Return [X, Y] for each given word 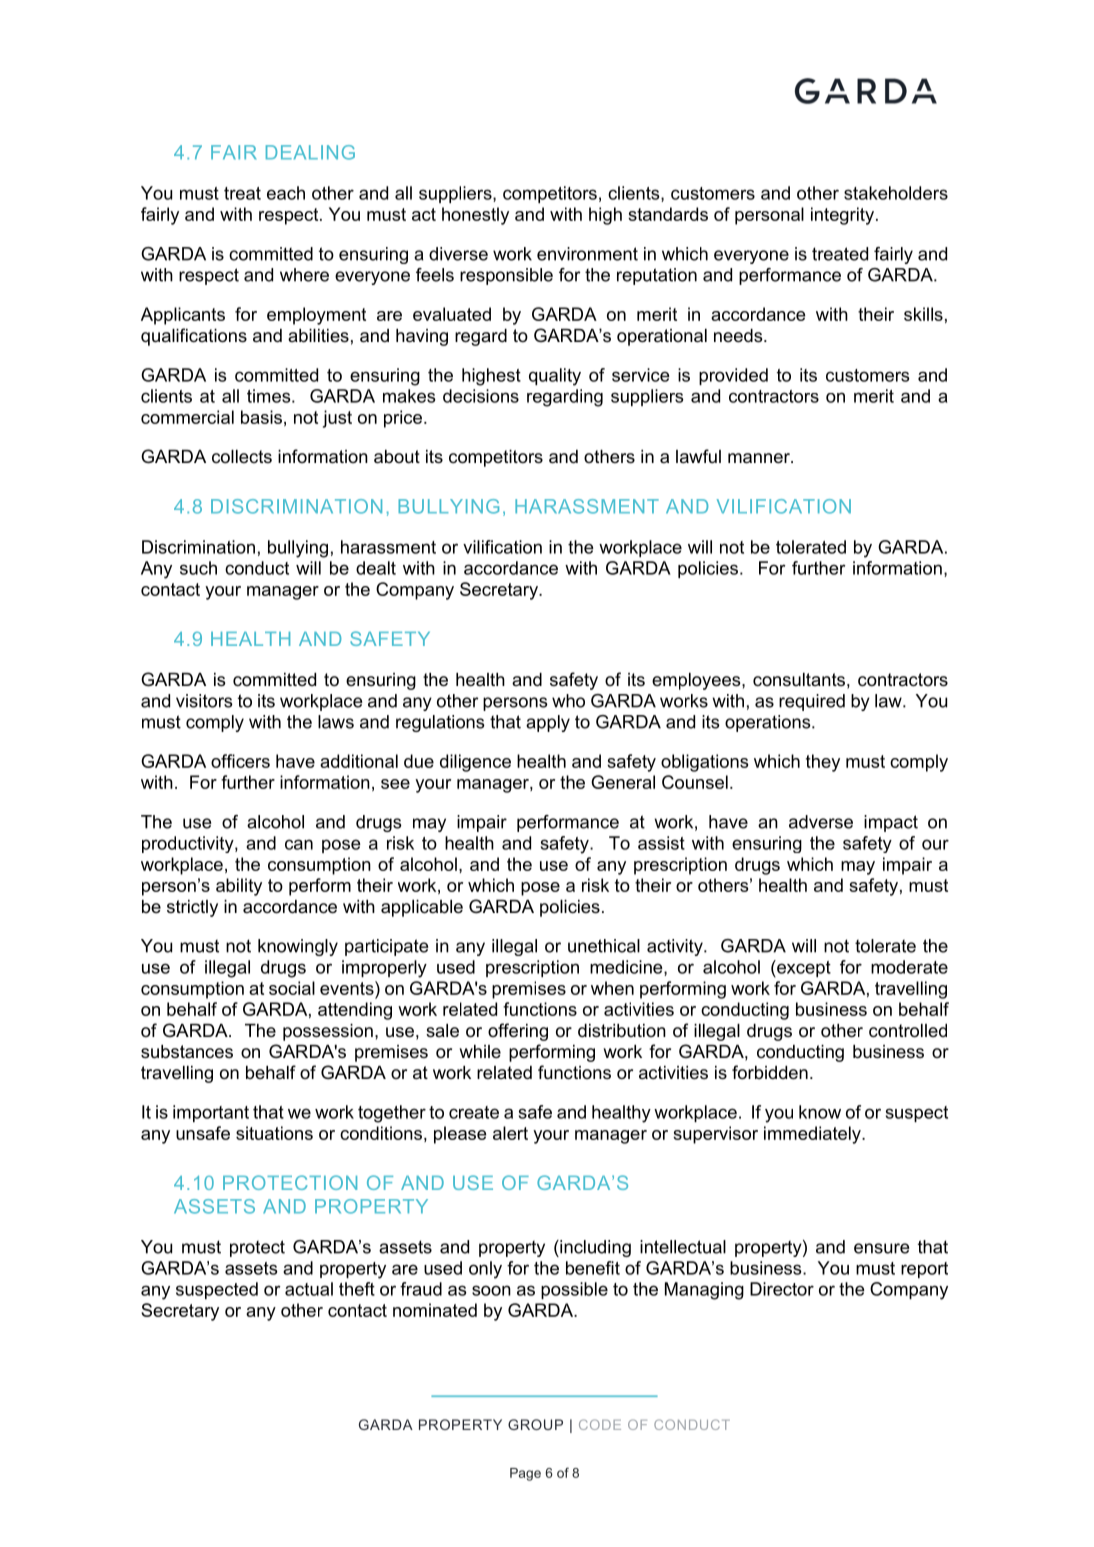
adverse [821, 822]
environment [587, 254]
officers [240, 761]
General [623, 782]
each [286, 193]
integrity [842, 216]
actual [309, 1289]
